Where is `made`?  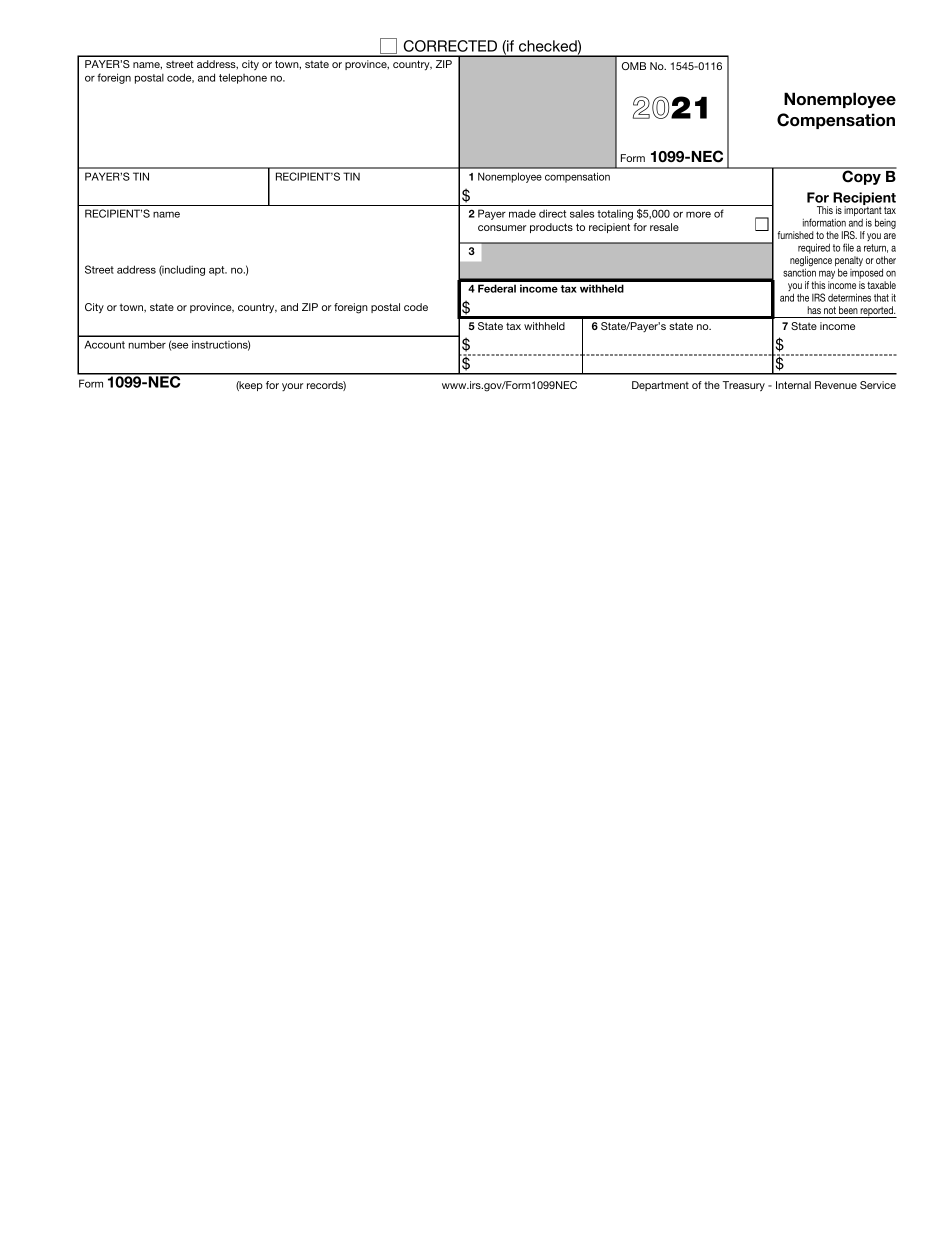
made is located at coordinates (522, 213).
